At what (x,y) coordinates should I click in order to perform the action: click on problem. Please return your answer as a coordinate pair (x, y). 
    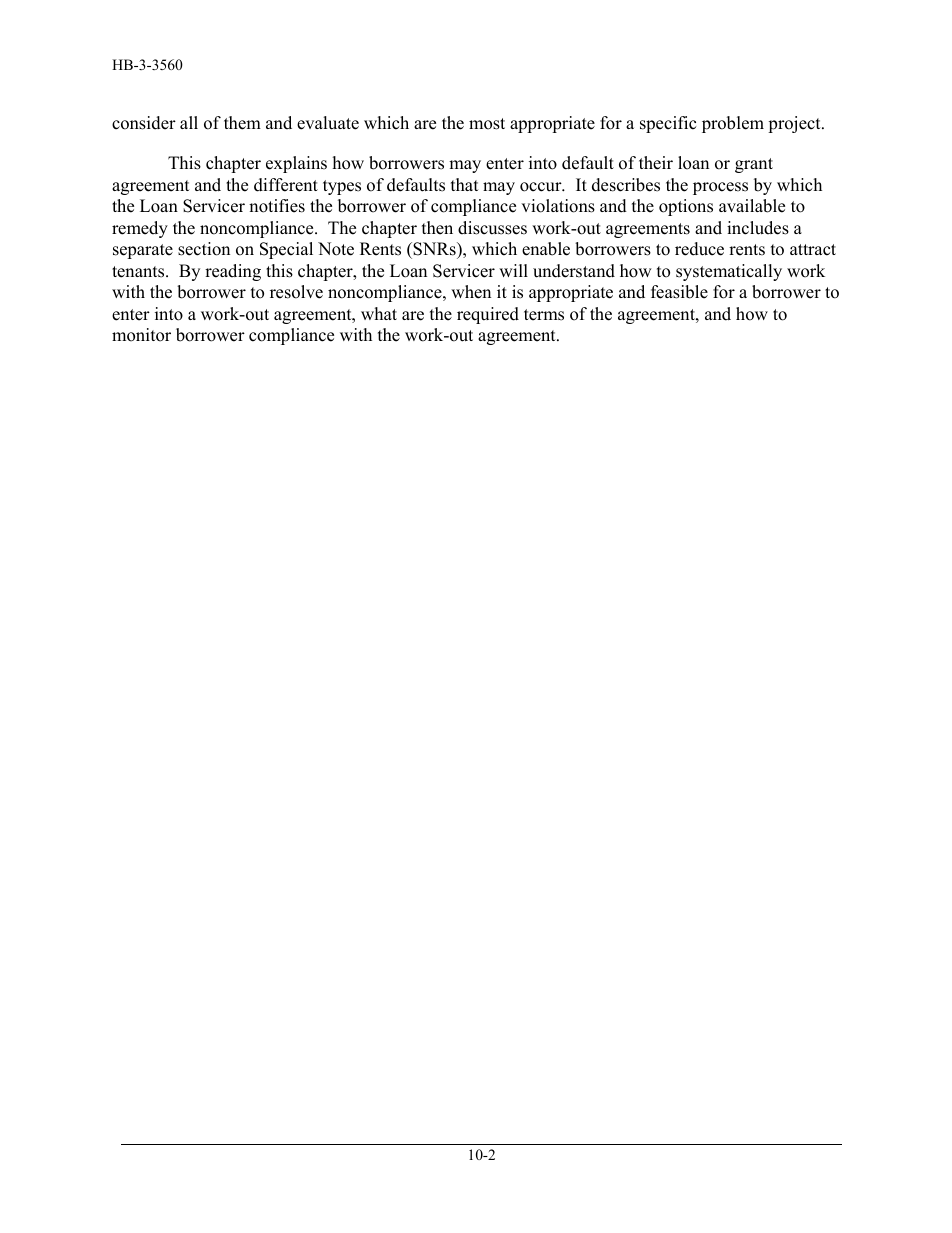
    Looking at the image, I should click on (733, 124).
